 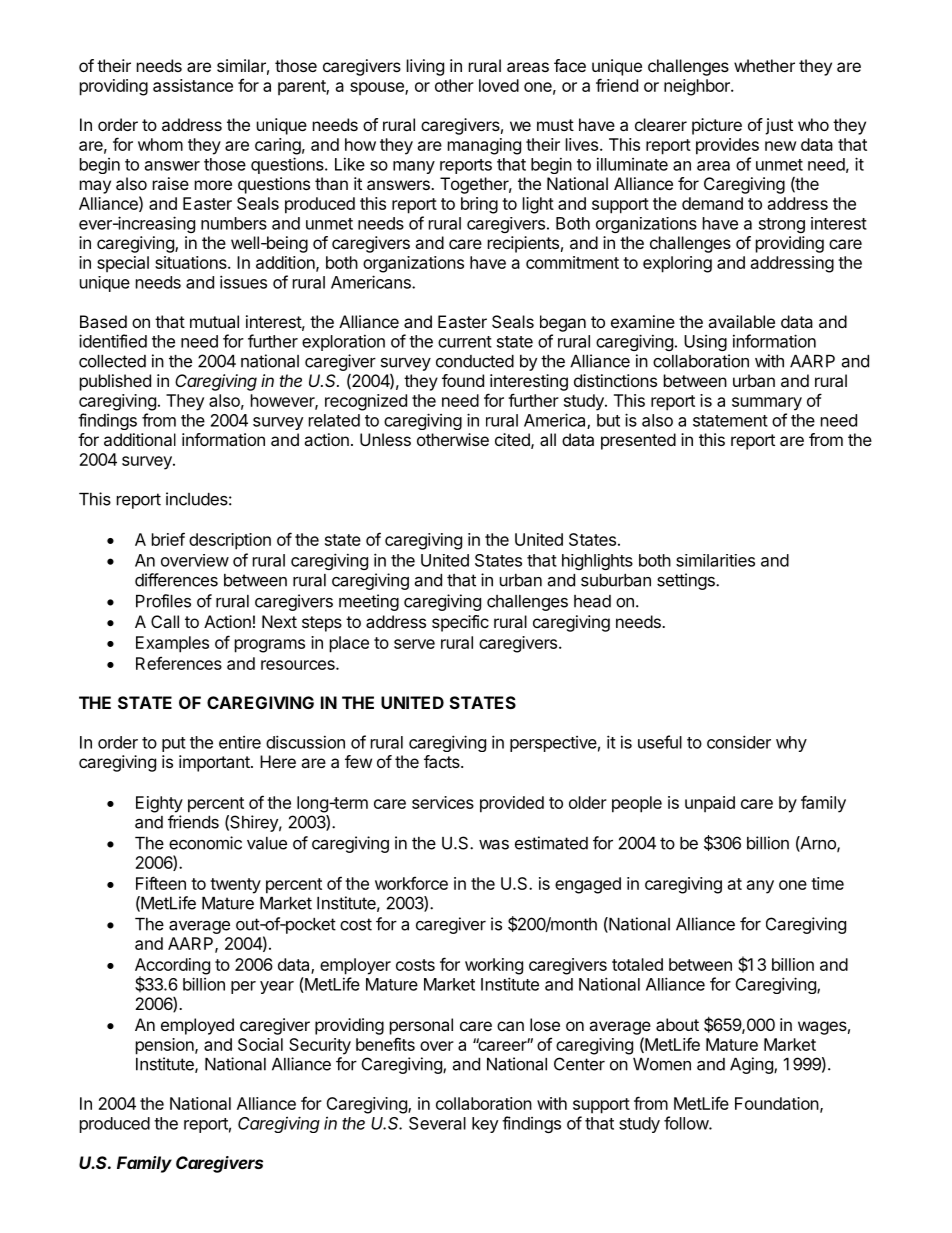 I want to click on put, so click(x=174, y=744).
